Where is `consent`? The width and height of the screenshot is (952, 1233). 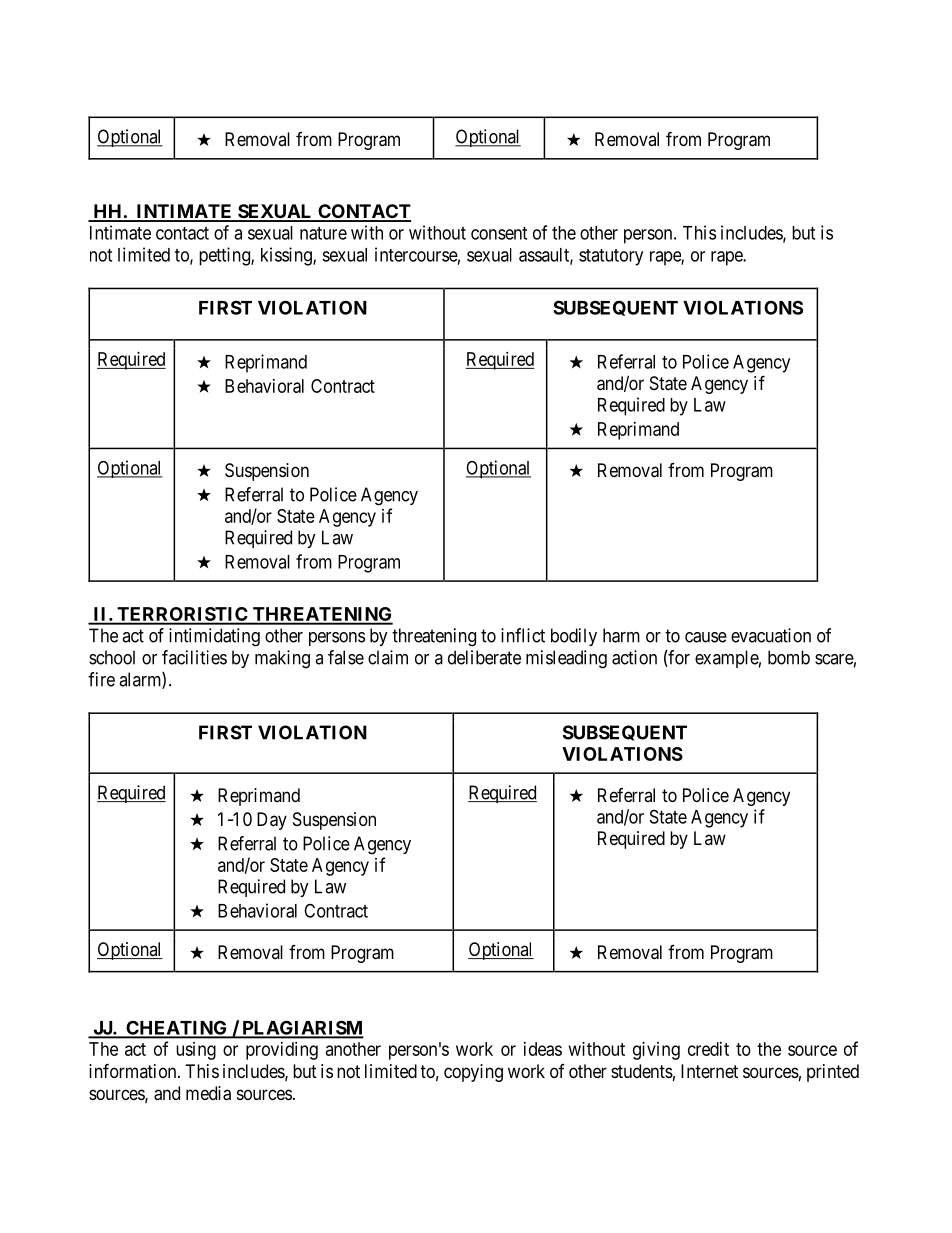
consent is located at coordinates (499, 233).
